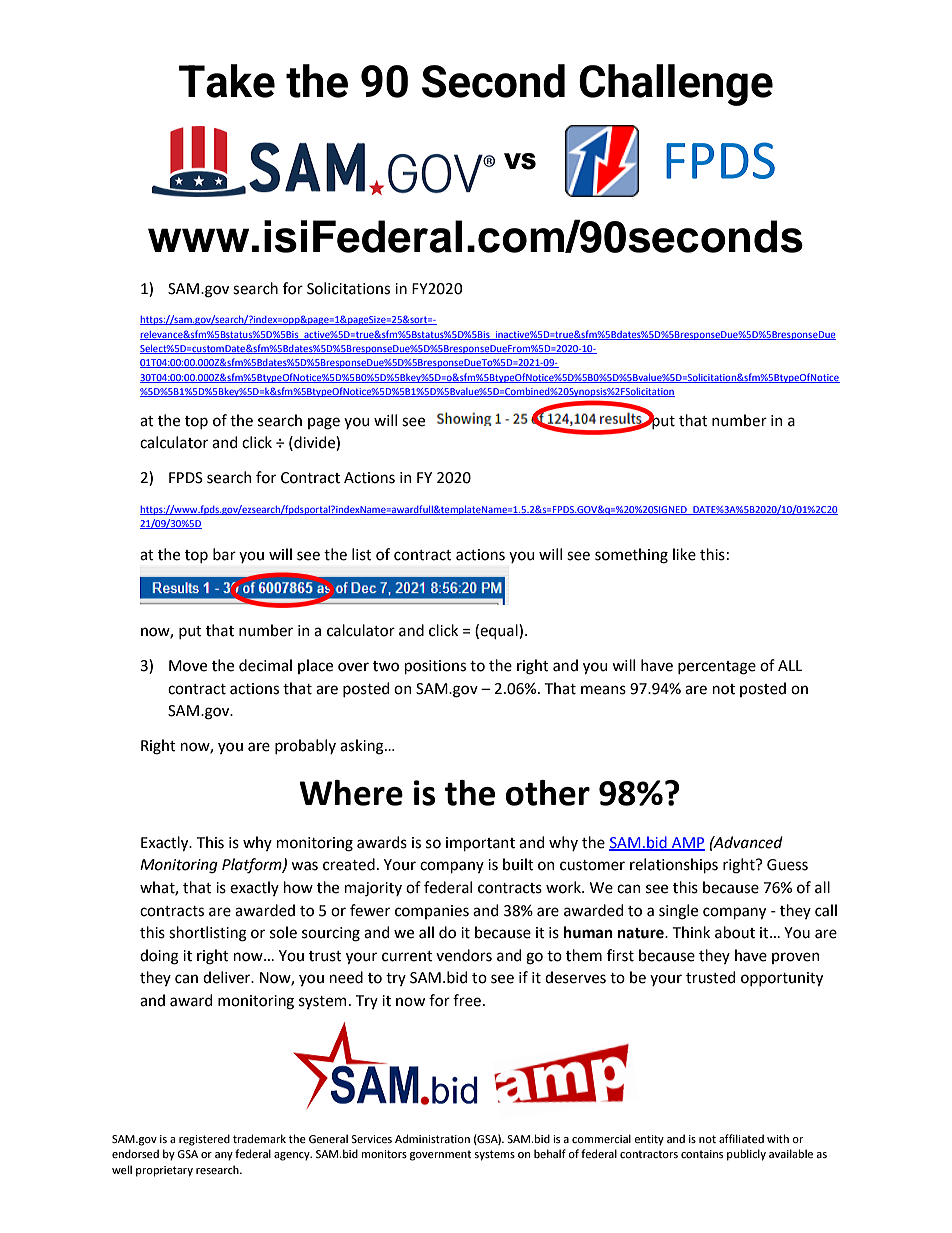  What do you see at coordinates (224, 554) in the page?
I see `bar` at bounding box center [224, 554].
